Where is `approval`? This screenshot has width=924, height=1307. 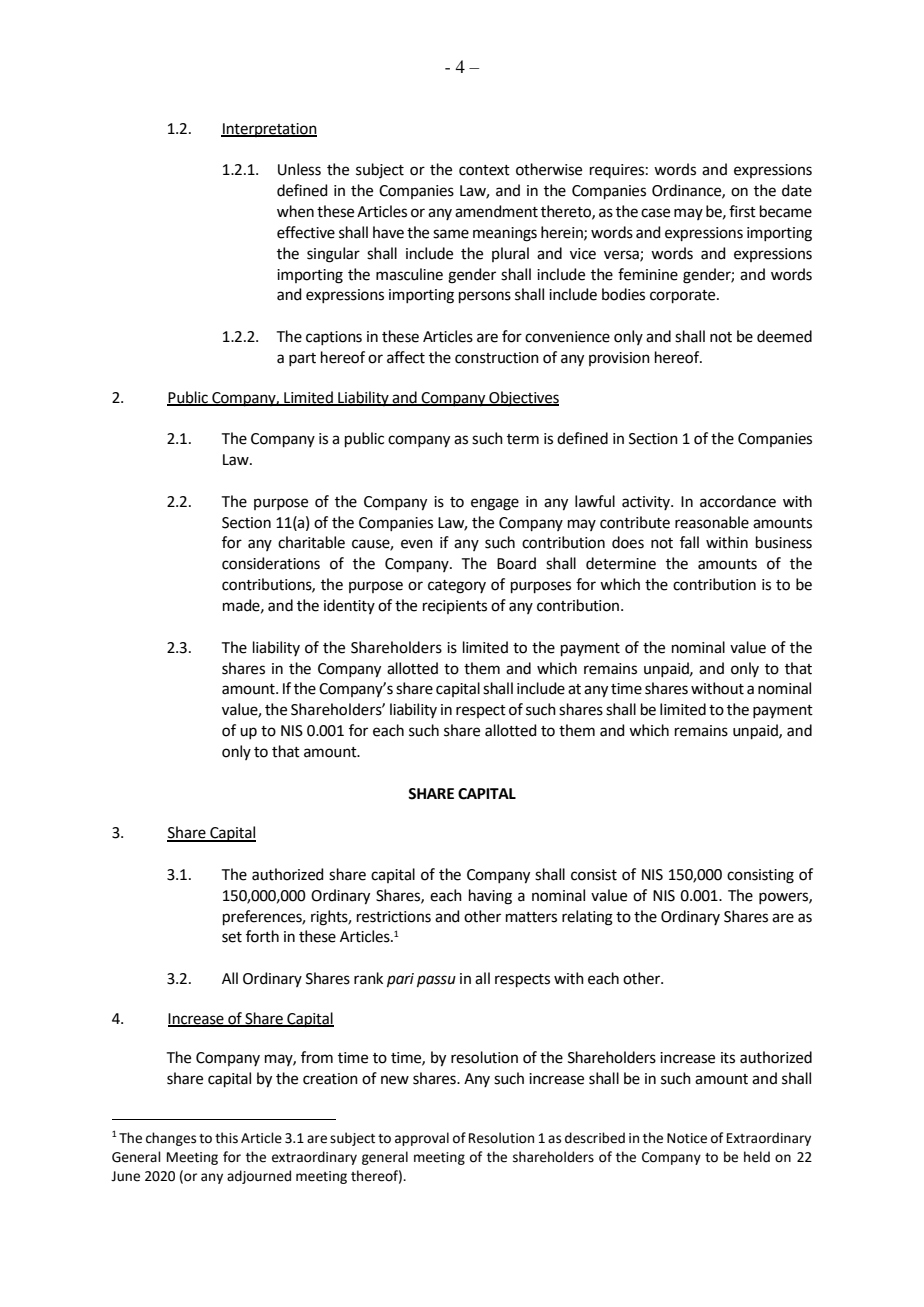 approval is located at coordinates (422, 1139).
